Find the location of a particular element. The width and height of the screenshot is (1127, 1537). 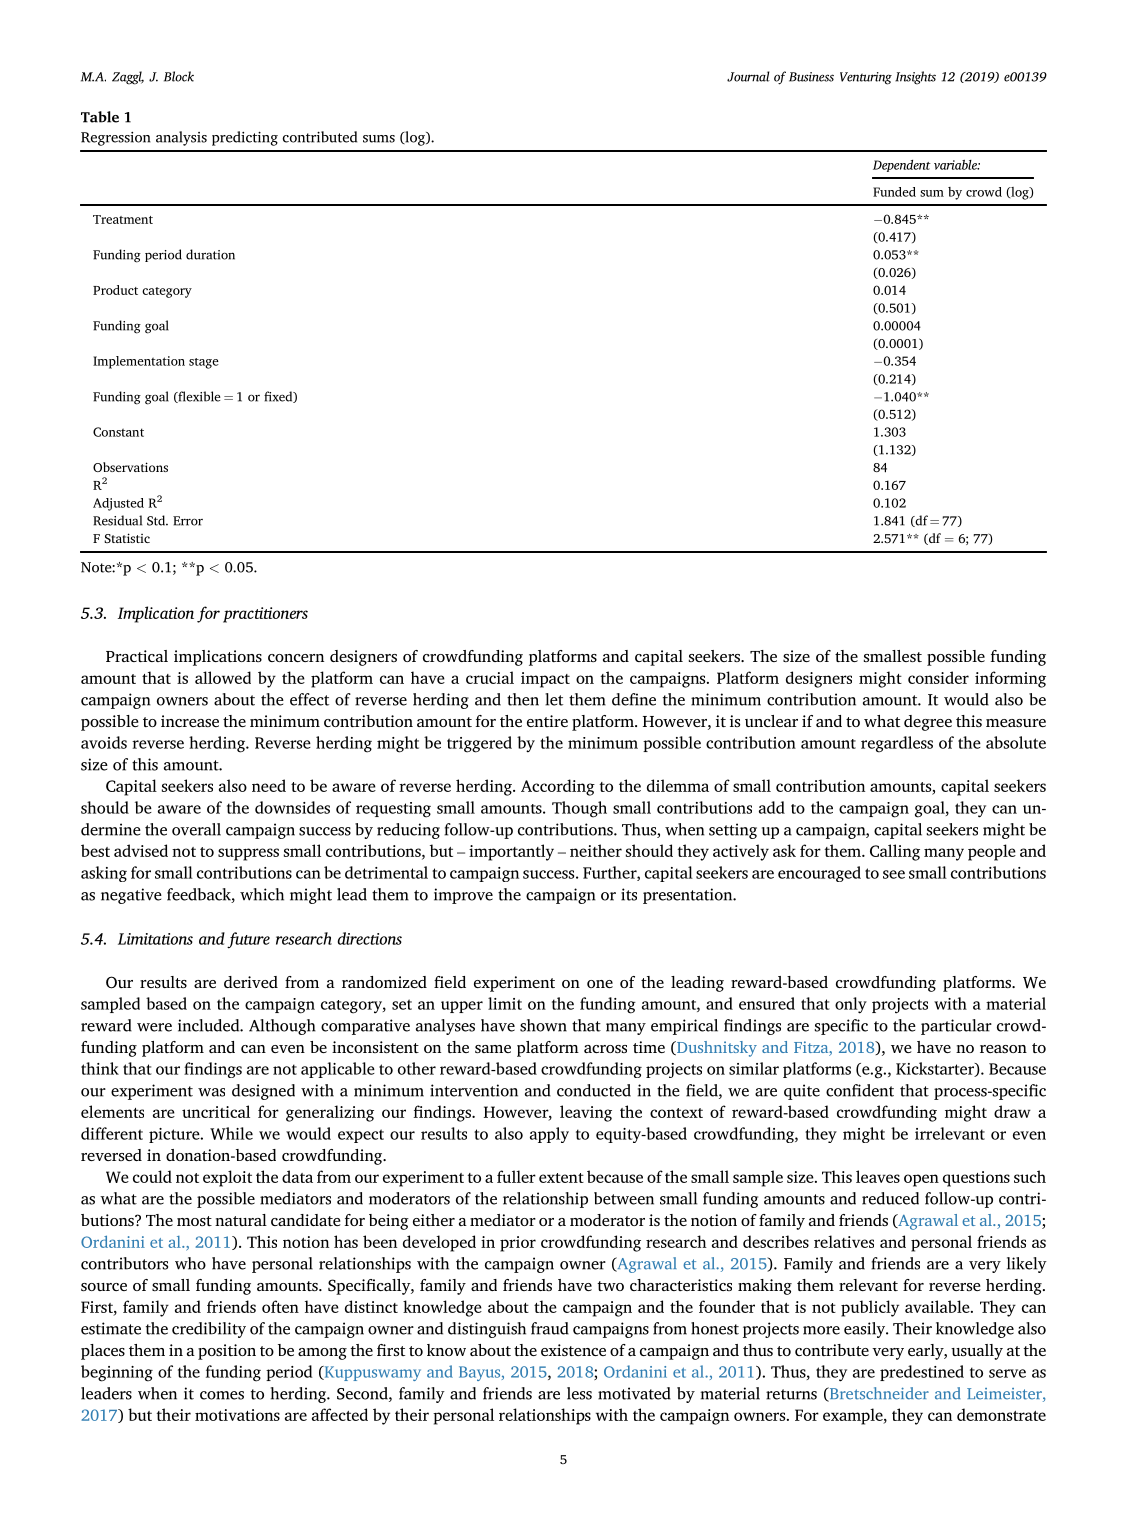

was is located at coordinates (211, 1092).
